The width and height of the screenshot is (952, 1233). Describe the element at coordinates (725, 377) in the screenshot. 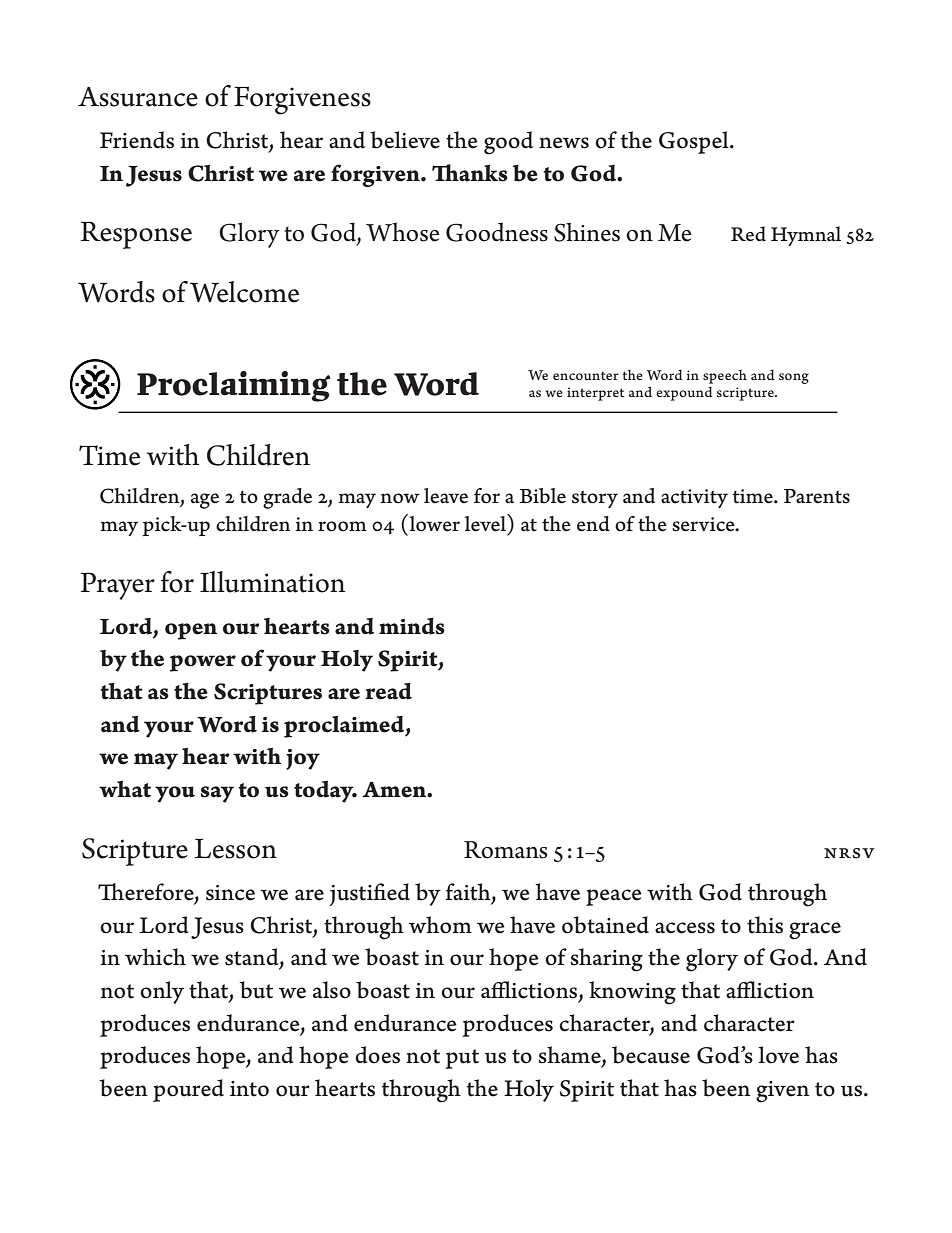

I see `speech` at that location.
